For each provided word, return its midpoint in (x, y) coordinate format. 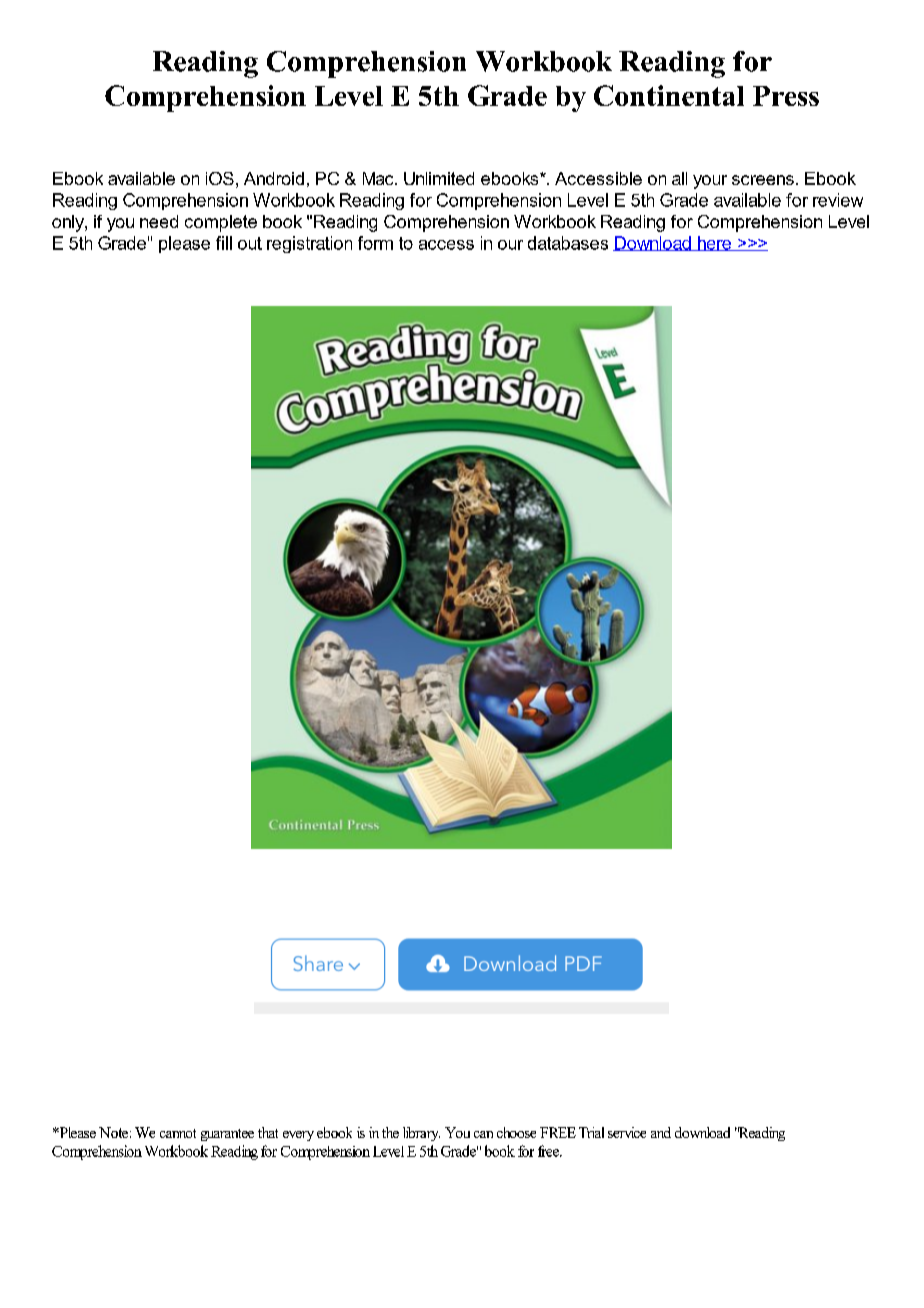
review (838, 200)
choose (516, 1132)
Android (274, 178)
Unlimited (439, 178)
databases (568, 243)
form (375, 243)
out (250, 243)
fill (224, 243)
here (714, 243)
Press (786, 96)
